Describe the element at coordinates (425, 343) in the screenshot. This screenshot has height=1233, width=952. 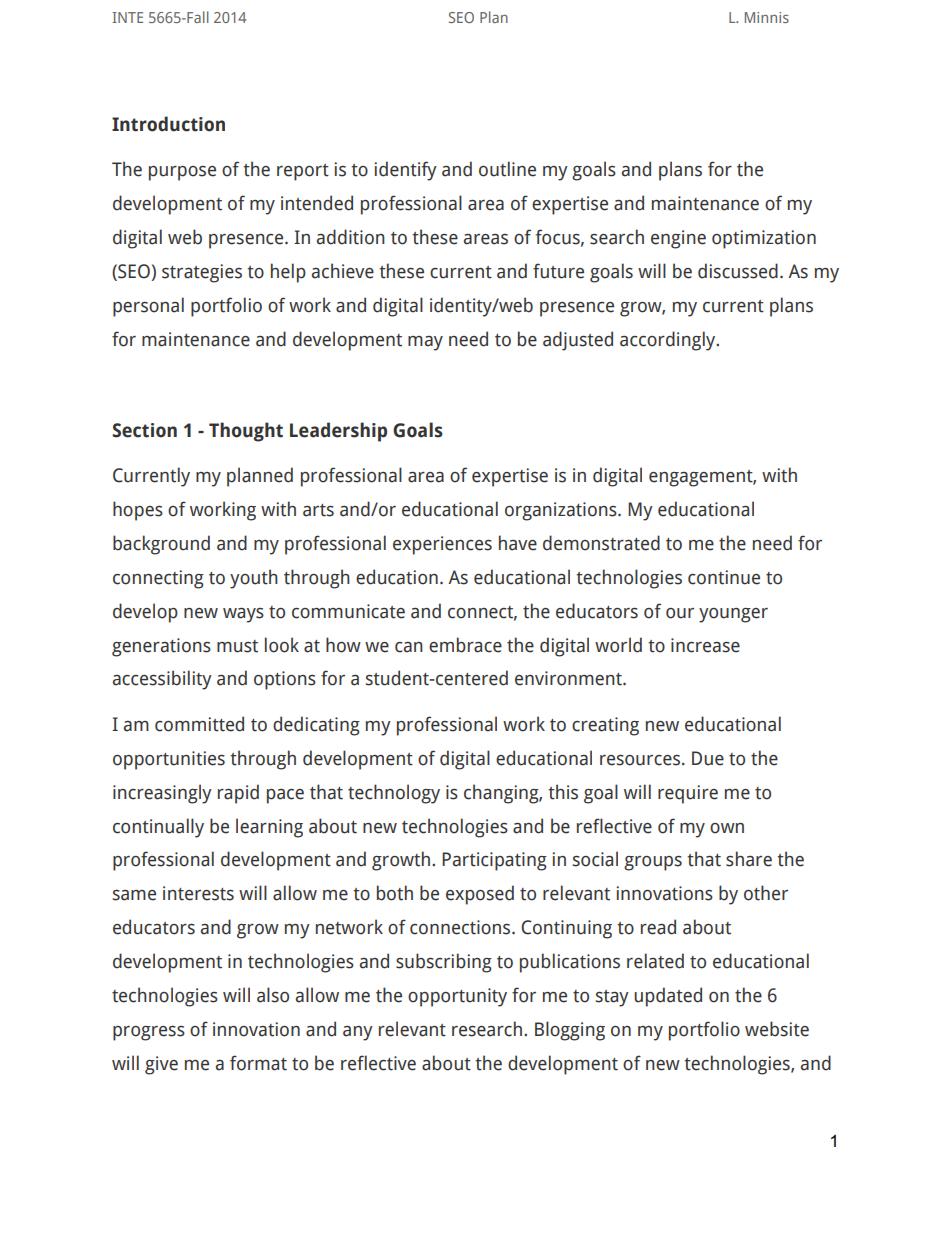
I see `may` at that location.
